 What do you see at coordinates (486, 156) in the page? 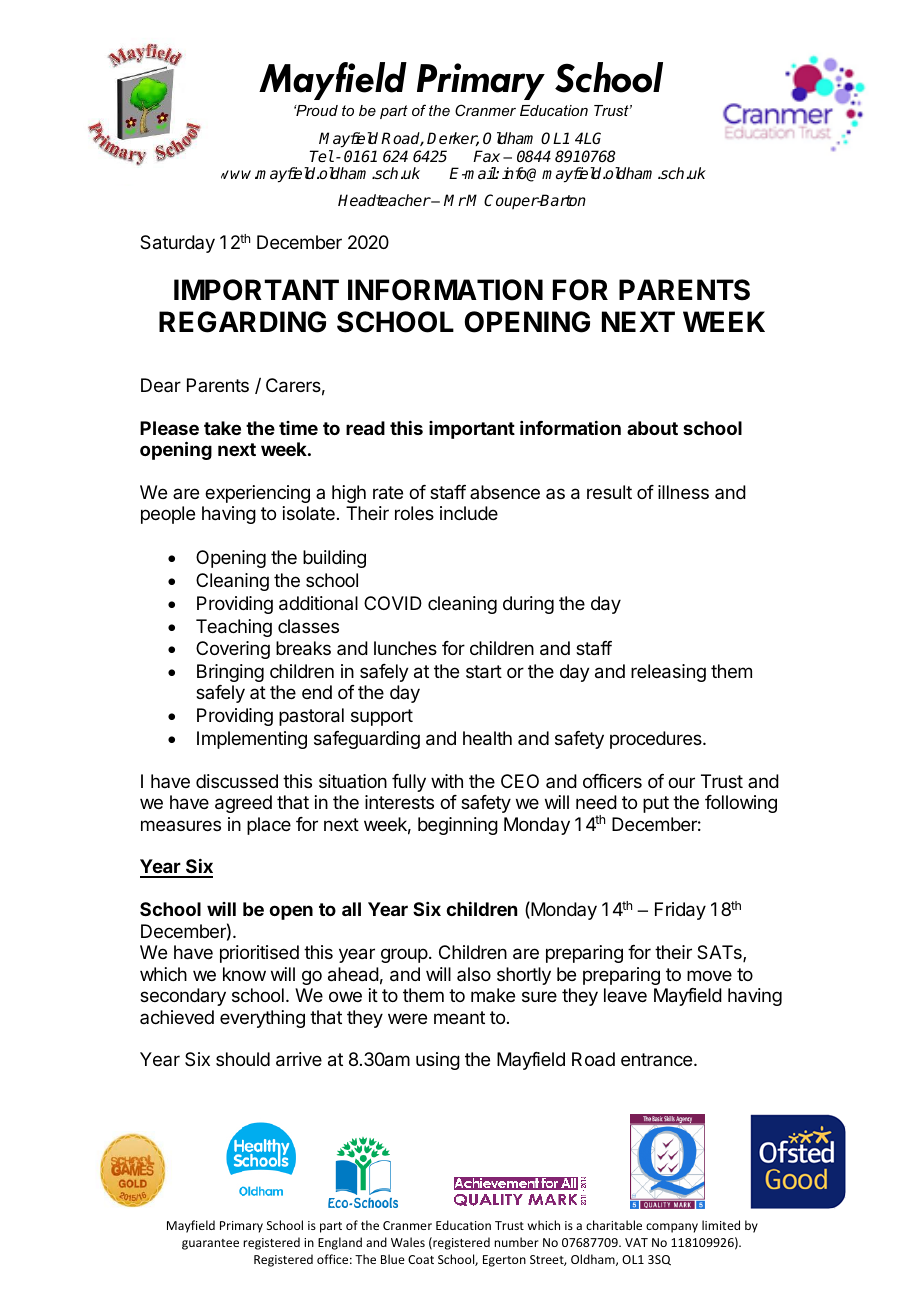
I see `Fax` at bounding box center [486, 156].
